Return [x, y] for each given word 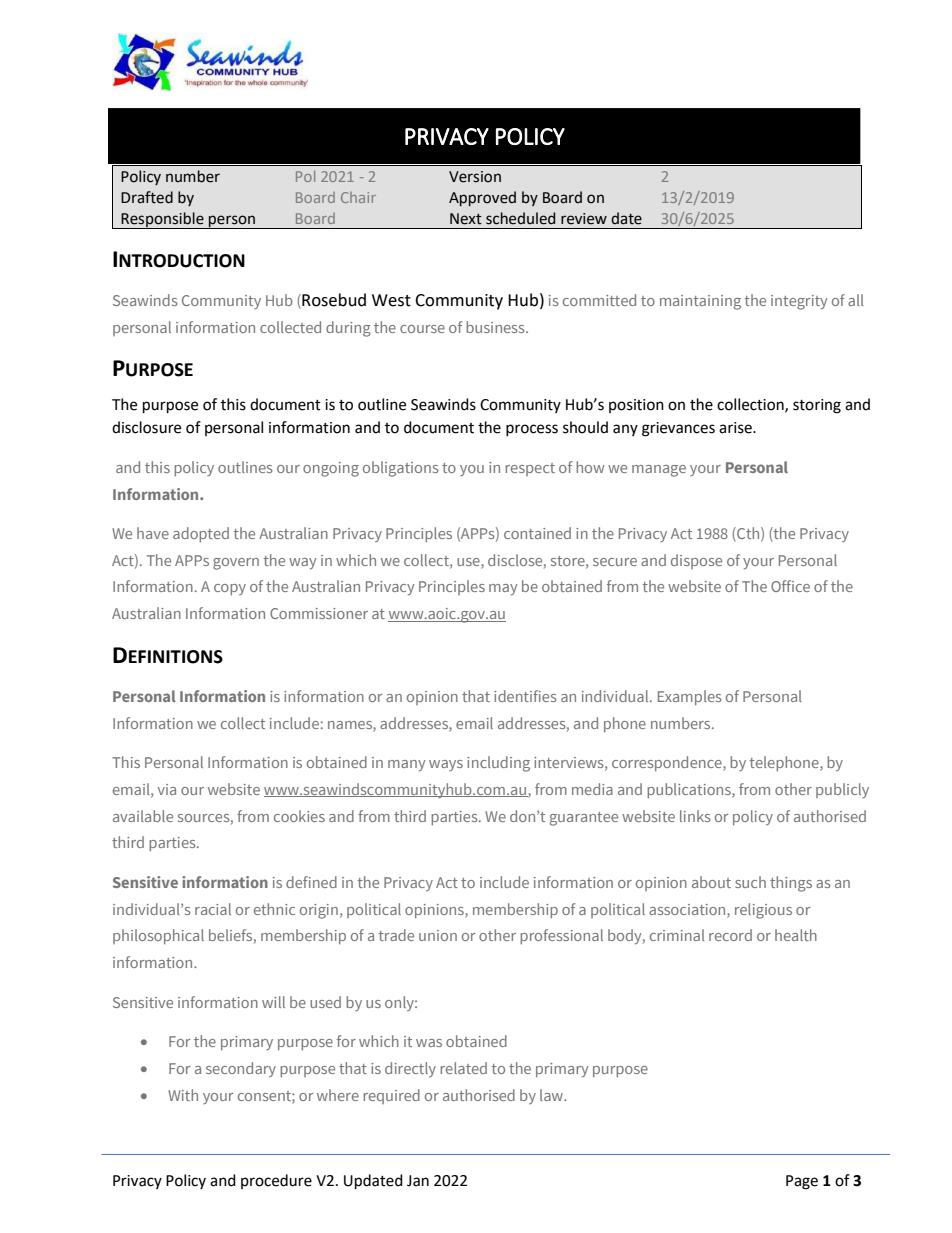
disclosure [146, 427]
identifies [525, 696]
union [438, 935]
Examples [690, 697]
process [532, 430]
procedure [276, 1181]
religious [763, 911]
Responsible [162, 220]
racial [213, 909]
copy [230, 589]
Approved [482, 198]
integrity [799, 302]
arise [736, 428]
